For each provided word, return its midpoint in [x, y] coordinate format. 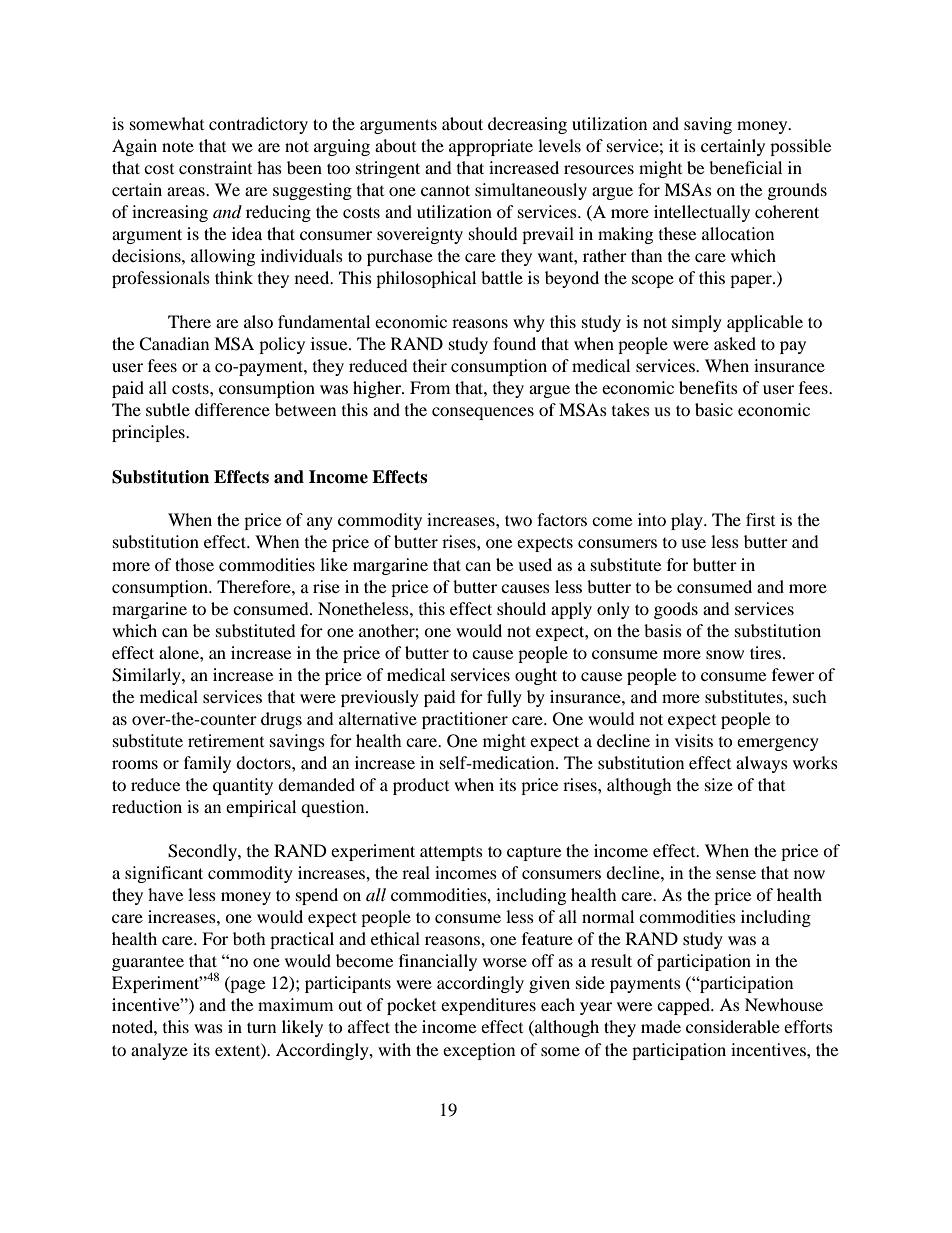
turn [261, 1027]
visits [694, 740]
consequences [483, 413]
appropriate [491, 147]
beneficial [745, 167]
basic [714, 409]
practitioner [465, 720]
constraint [215, 167]
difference [232, 409]
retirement [226, 740]
